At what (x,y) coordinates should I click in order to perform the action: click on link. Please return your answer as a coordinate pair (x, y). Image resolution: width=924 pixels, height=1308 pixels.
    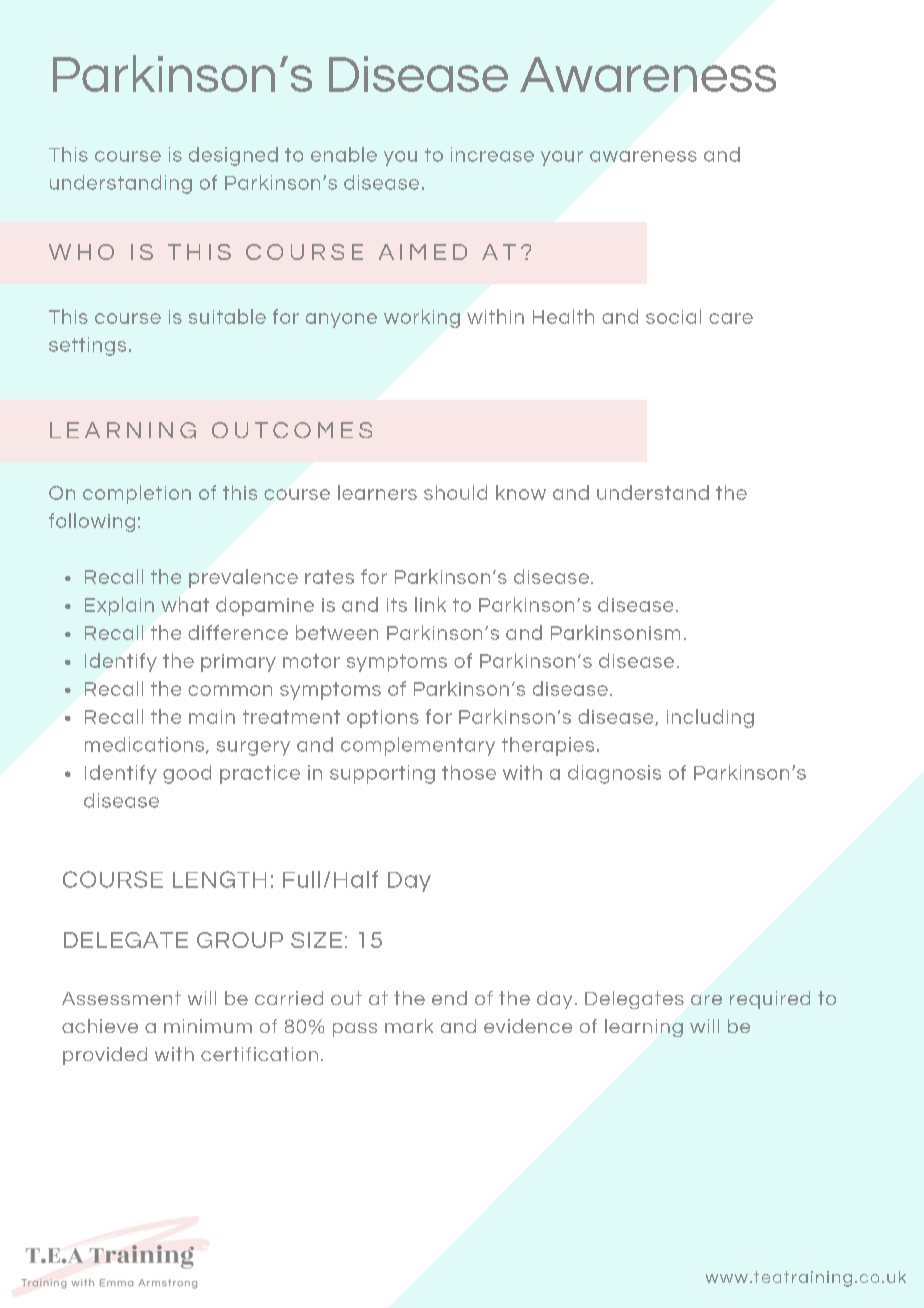
    Looking at the image, I should click on (430, 604).
